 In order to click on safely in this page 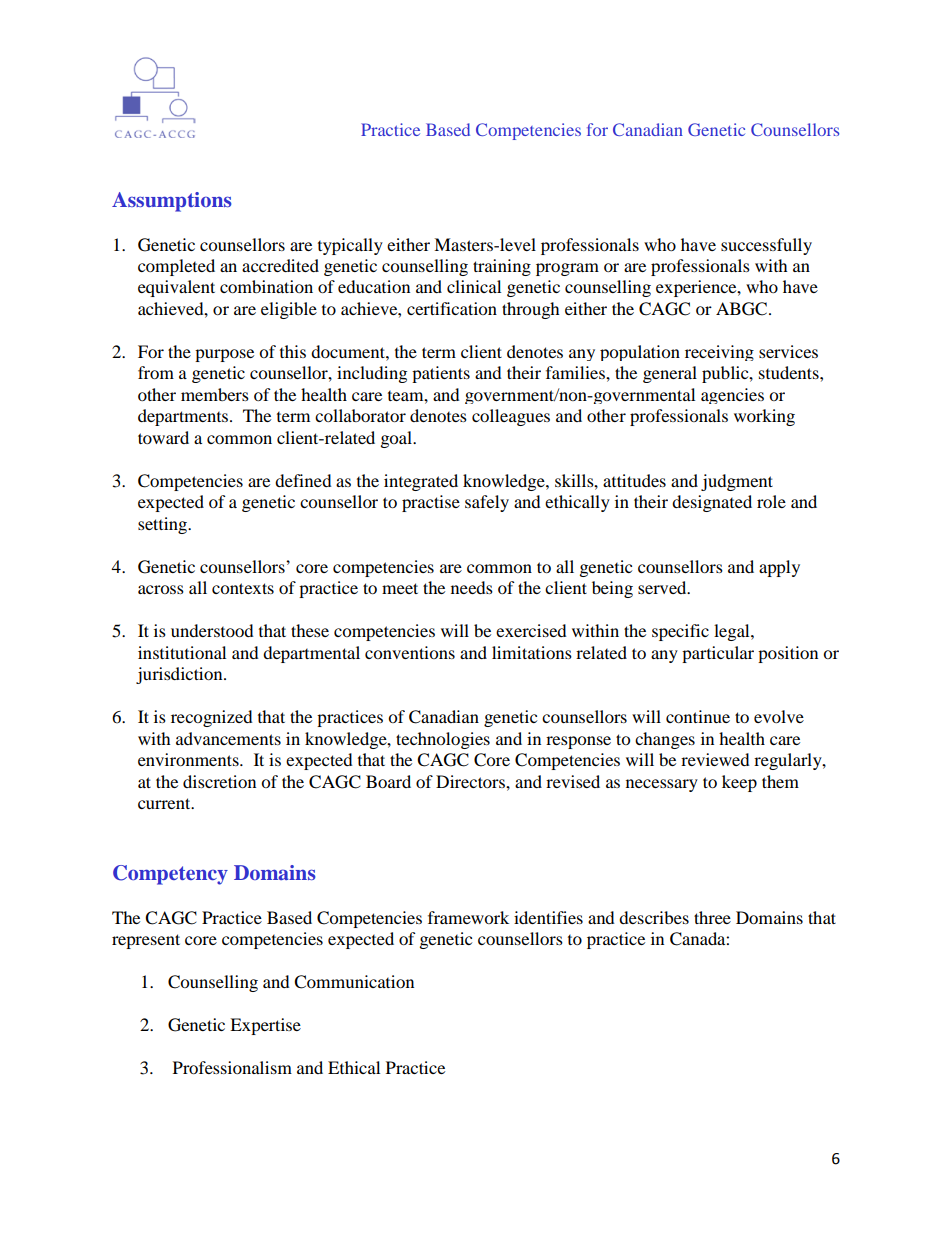, I will do `click(487, 503)`.
